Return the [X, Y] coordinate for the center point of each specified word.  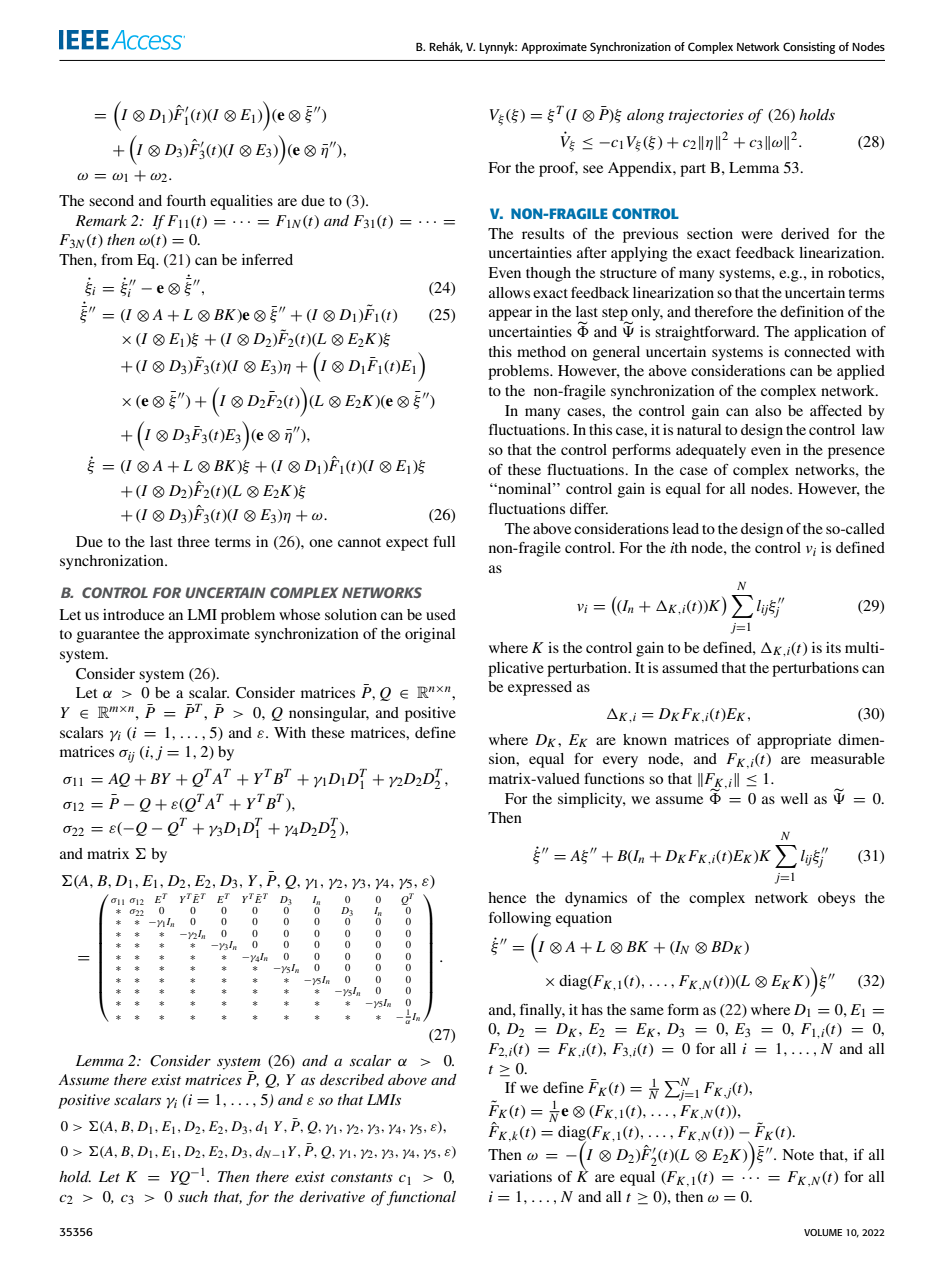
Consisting [809, 48]
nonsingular [329, 714]
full [444, 541]
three [194, 541]
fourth [186, 200]
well [794, 798]
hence [507, 897]
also [768, 410]
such [193, 1196]
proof [558, 169]
